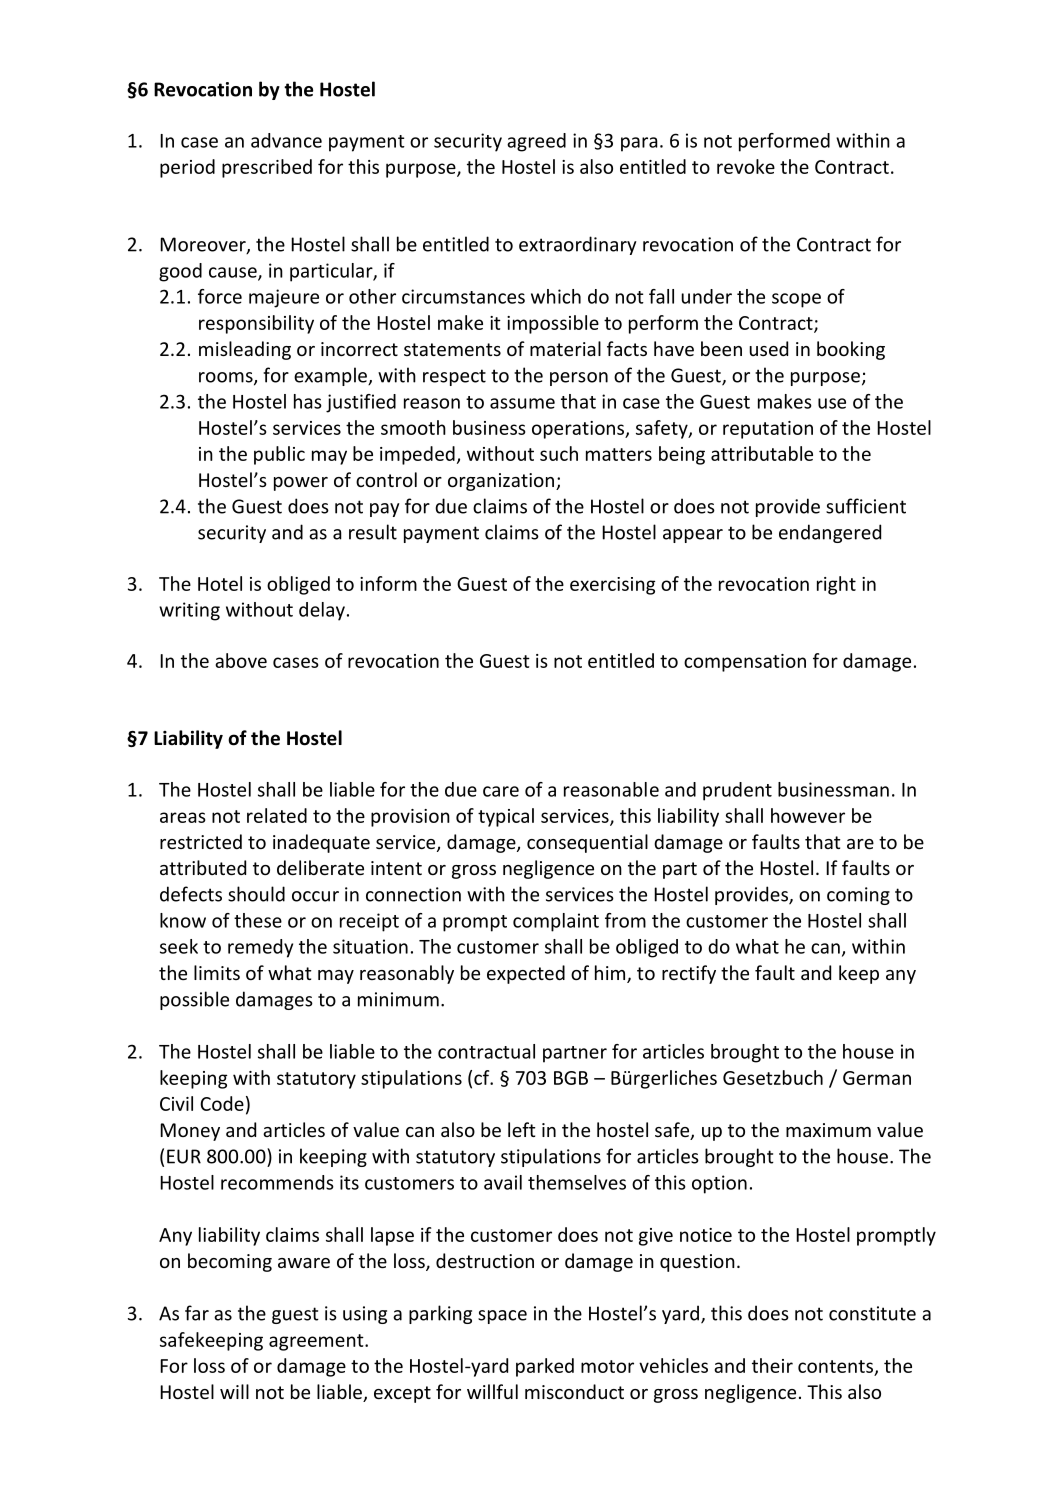  I want to click on care, so click(501, 791).
